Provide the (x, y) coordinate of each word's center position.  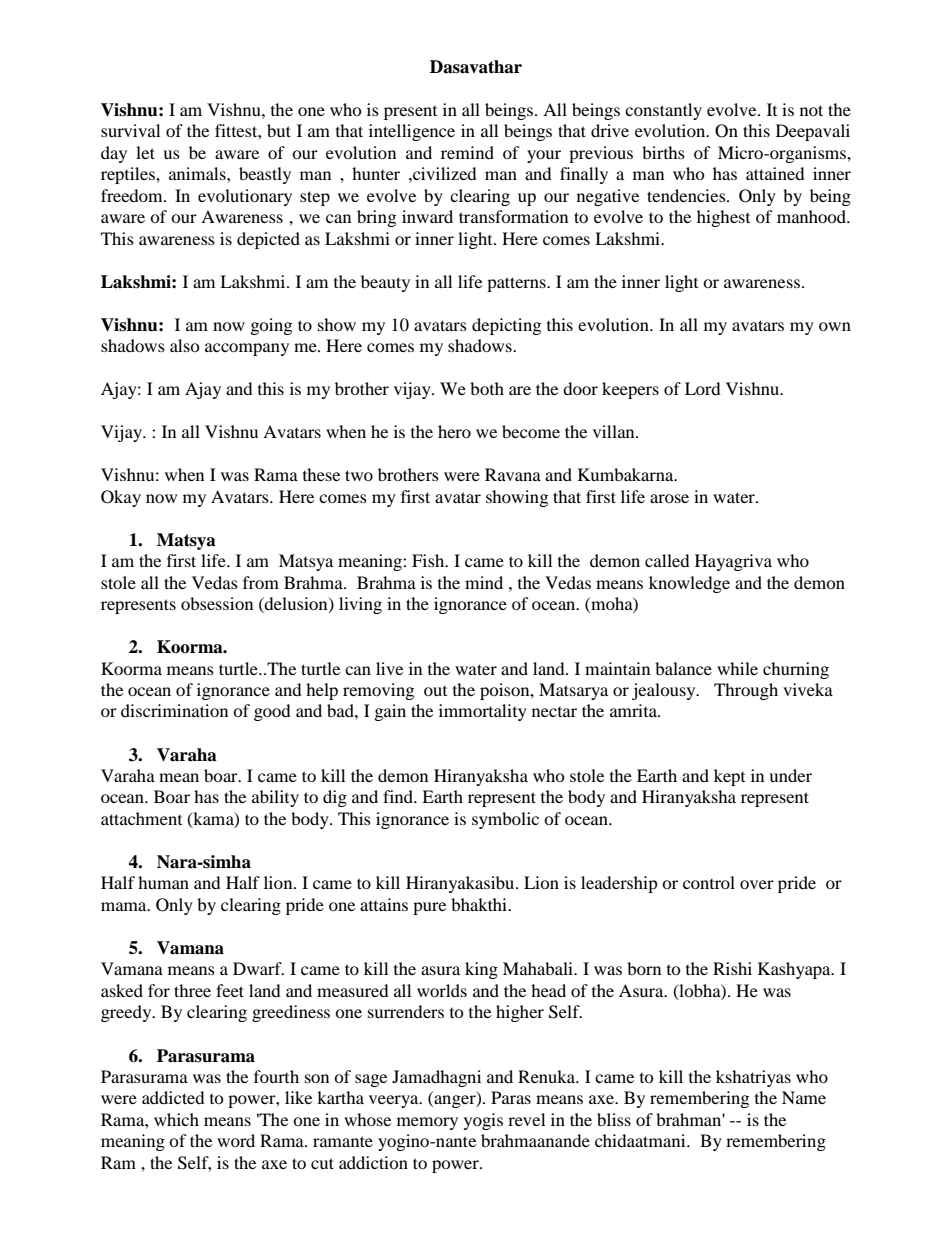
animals (198, 173)
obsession (217, 603)
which (176, 1119)
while (737, 668)
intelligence (412, 132)
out (435, 691)
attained (775, 173)
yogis (483, 1121)
